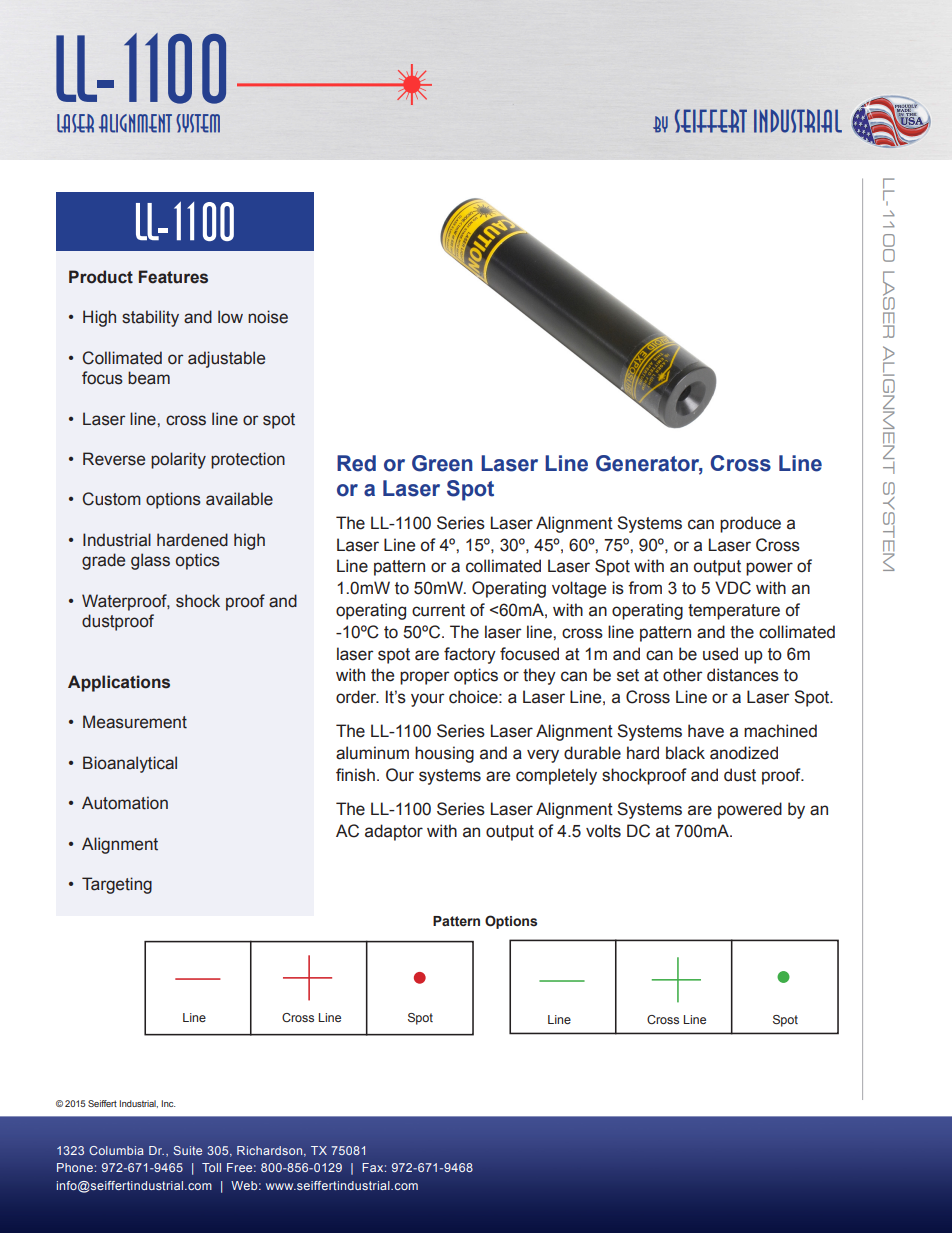 This page has height=1233, width=952. I want to click on stability, so click(150, 318).
